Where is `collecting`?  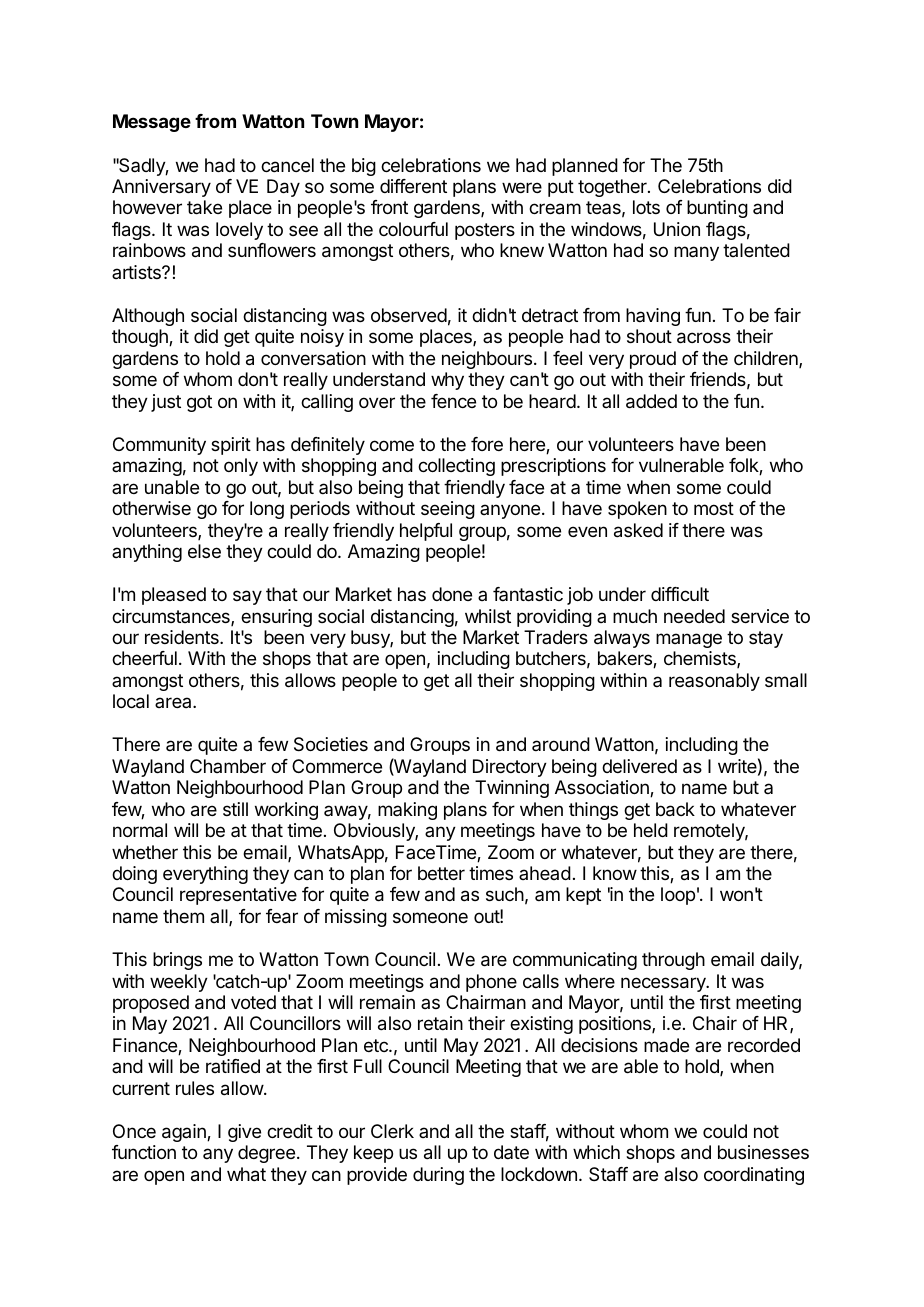
collecting is located at coordinates (456, 467).
